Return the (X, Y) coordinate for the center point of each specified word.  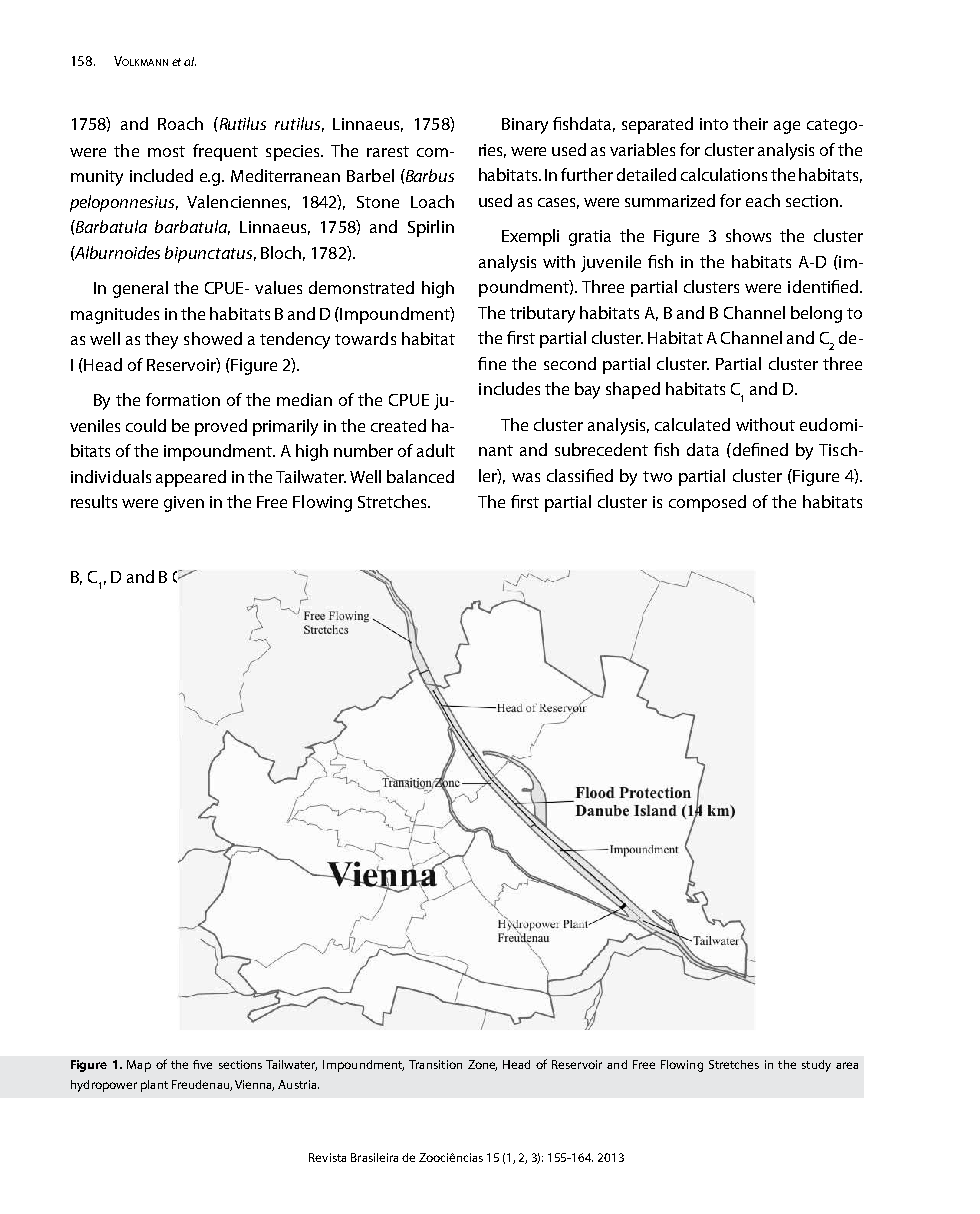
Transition (435, 1064)
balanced (420, 476)
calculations (724, 174)
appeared (191, 478)
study (816, 1066)
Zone (482, 1065)
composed (707, 503)
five (202, 1064)
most (166, 151)
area (847, 1065)
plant (154, 1086)
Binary (525, 126)
